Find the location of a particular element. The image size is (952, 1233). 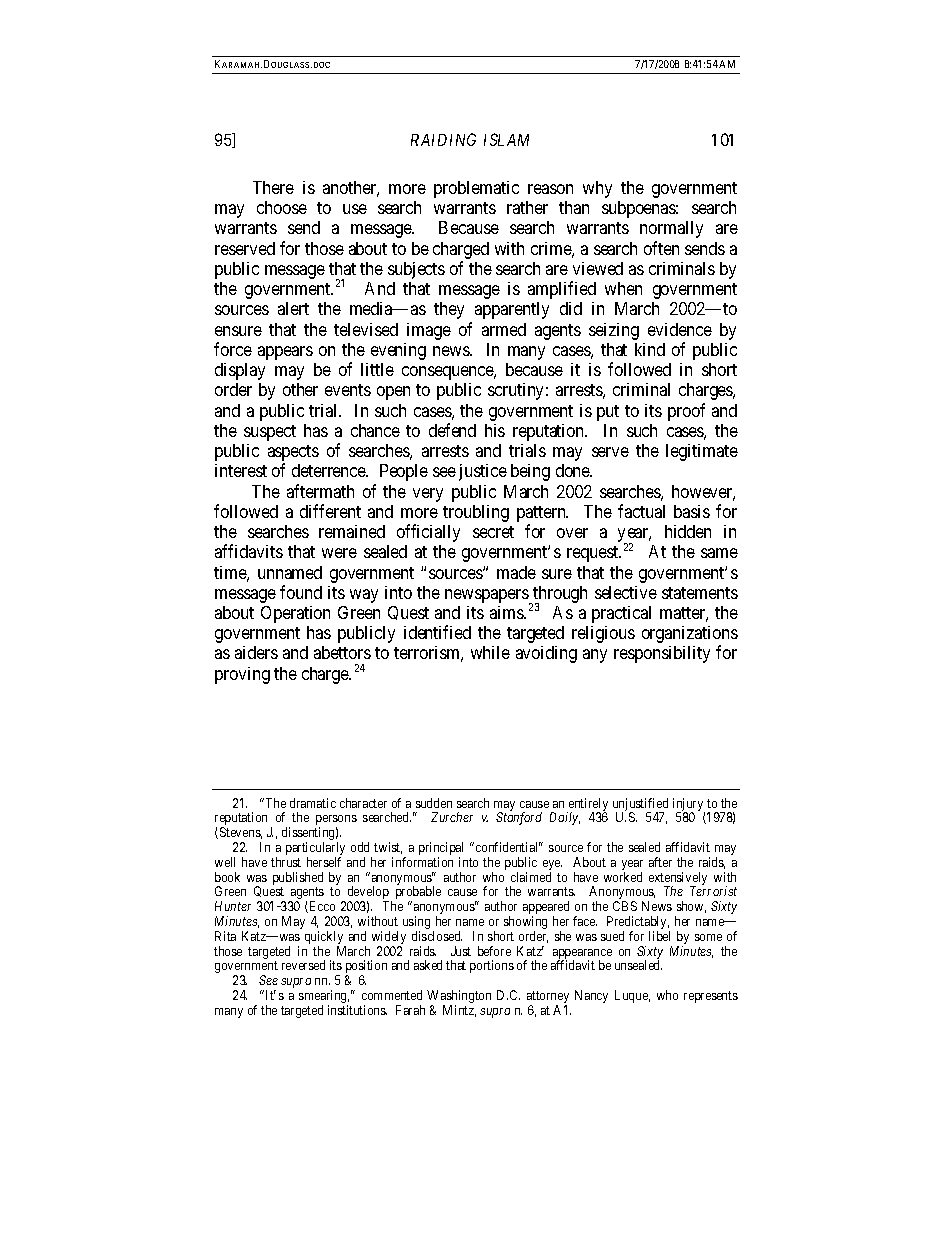

while is located at coordinates (490, 652).
